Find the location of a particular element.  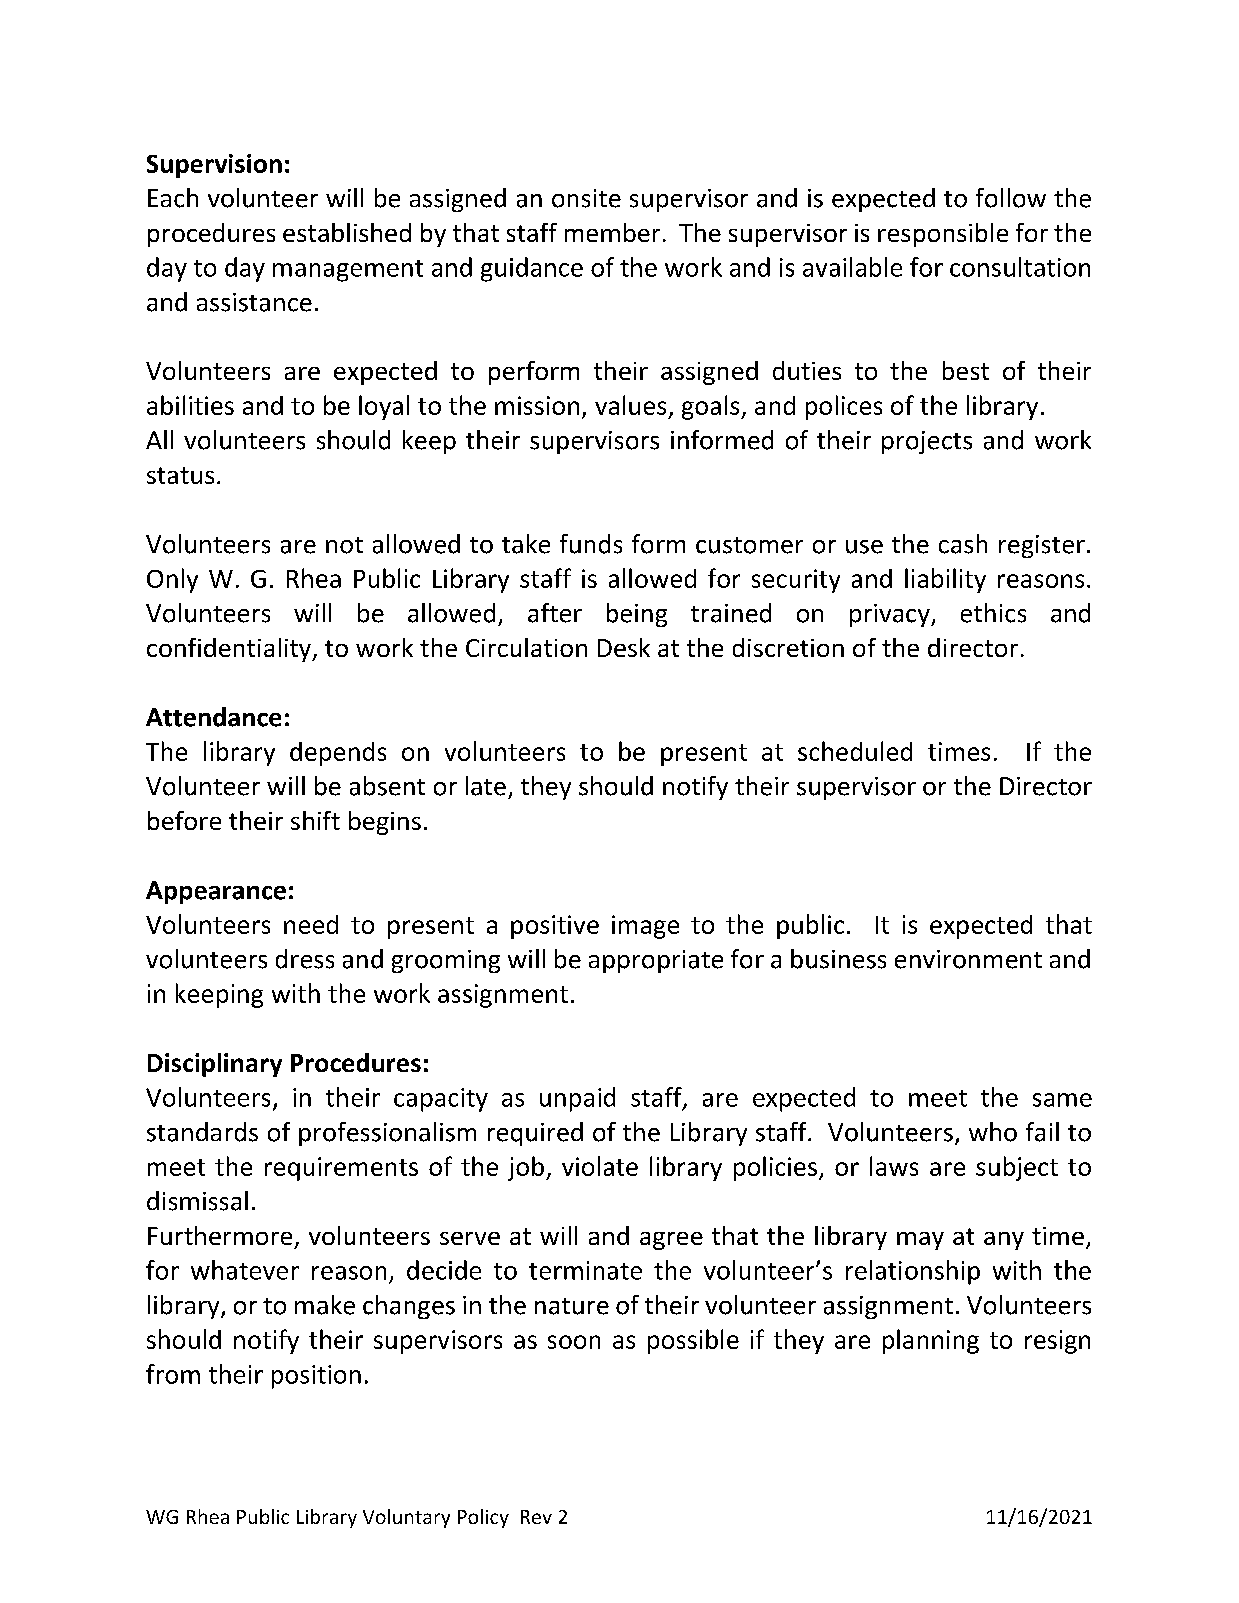

environment is located at coordinates (968, 959).
